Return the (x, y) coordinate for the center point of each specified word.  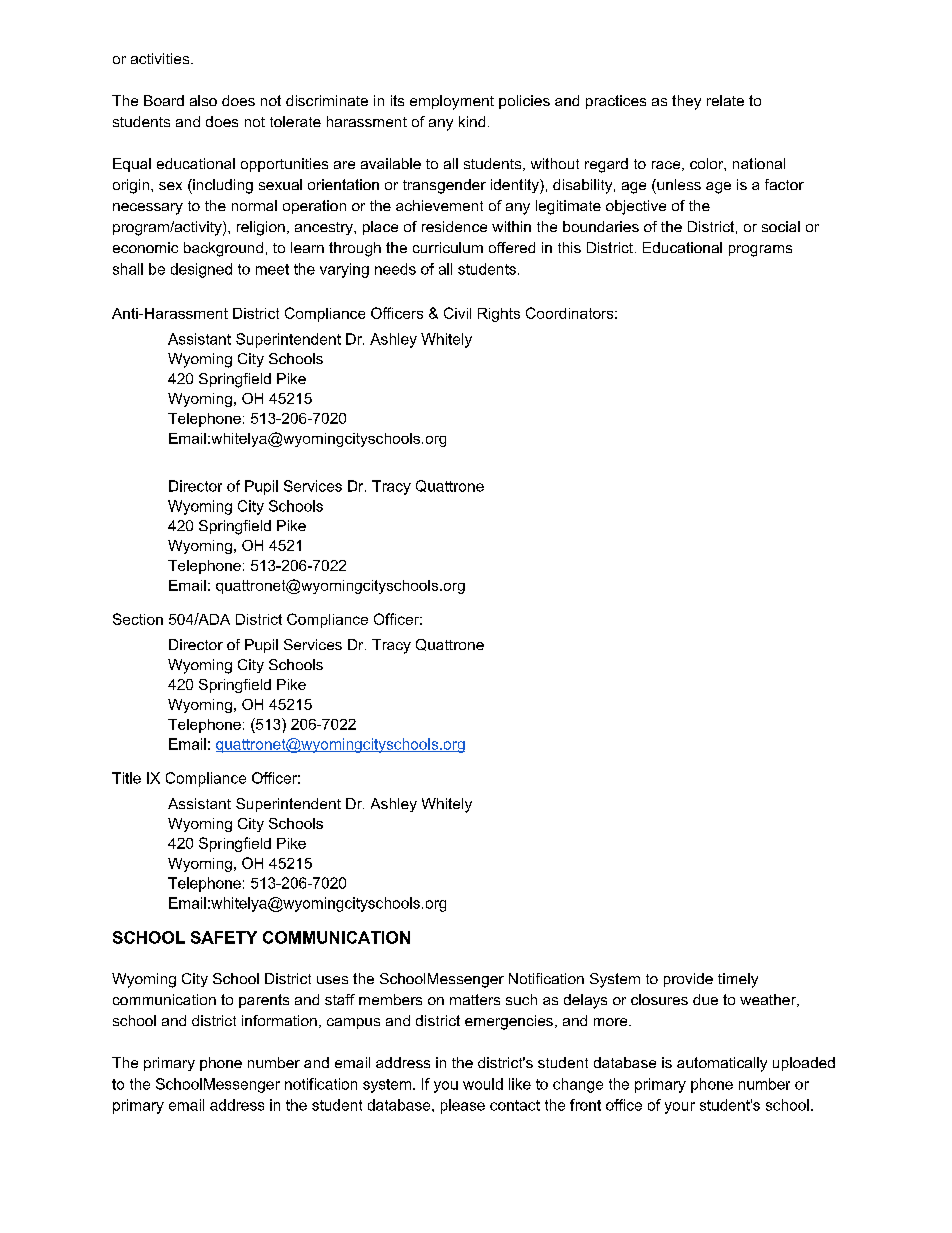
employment (452, 102)
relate (725, 100)
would (483, 1084)
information (279, 1020)
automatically (722, 1064)
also (203, 100)
